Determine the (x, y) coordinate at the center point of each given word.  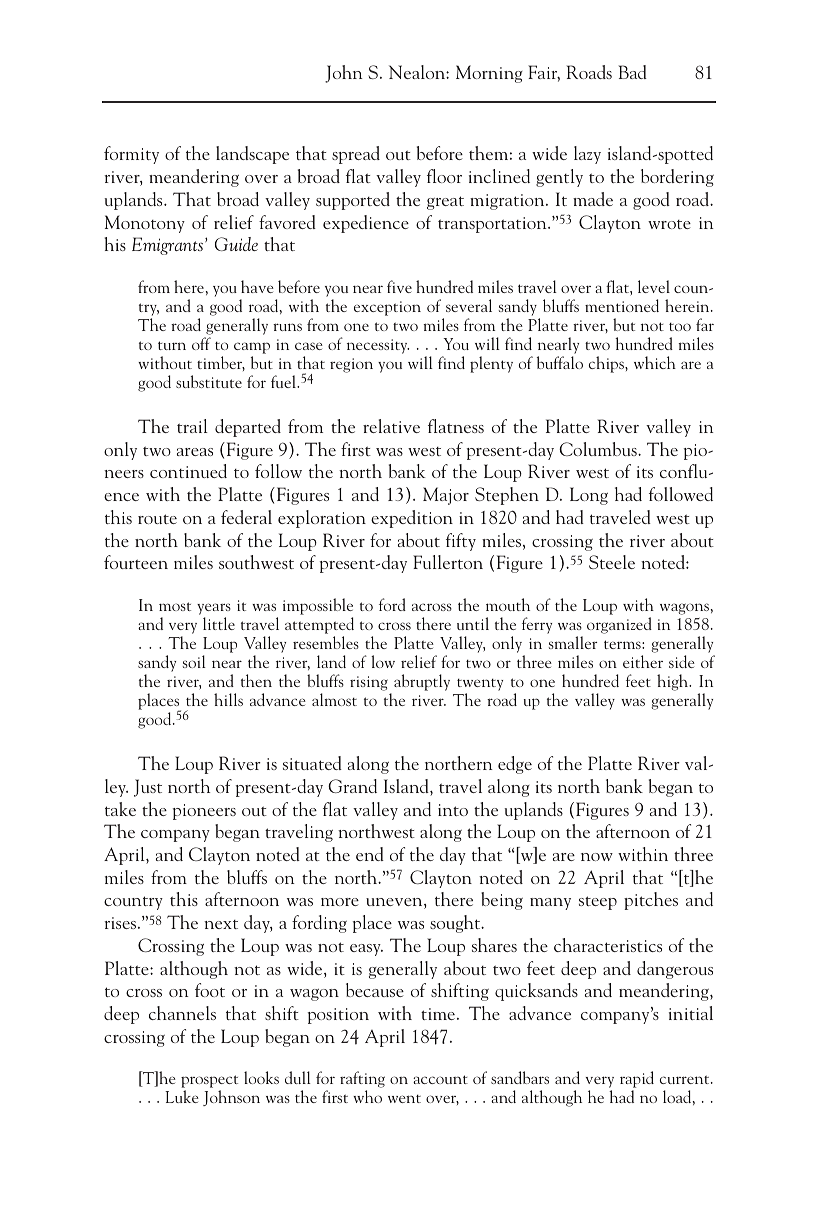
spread (356, 155)
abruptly (422, 682)
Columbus (599, 449)
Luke (182, 1096)
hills (228, 699)
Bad (632, 72)
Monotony (145, 224)
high (674, 682)
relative (391, 426)
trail (192, 426)
